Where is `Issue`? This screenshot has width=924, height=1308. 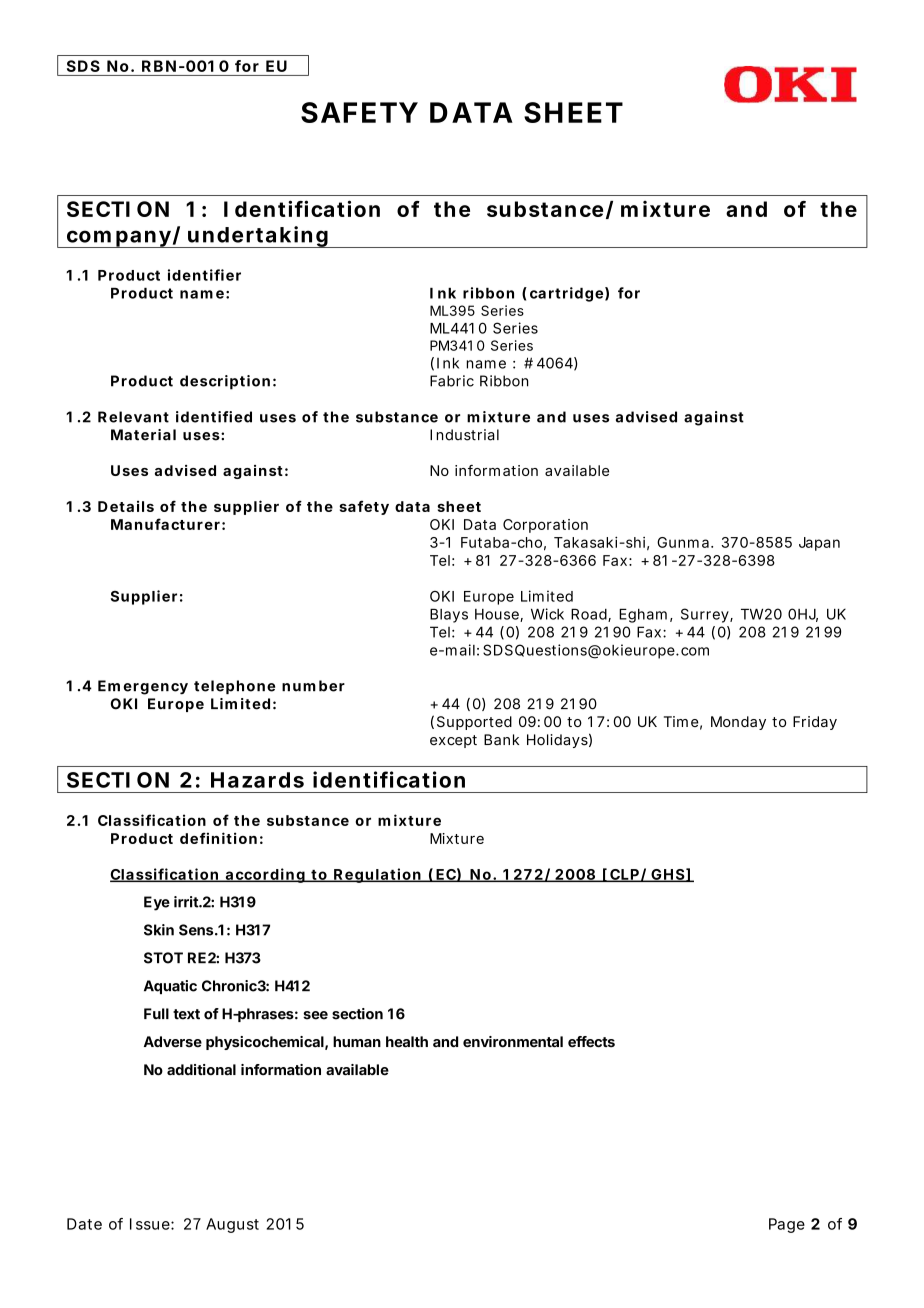 Issue is located at coordinates (151, 1224).
